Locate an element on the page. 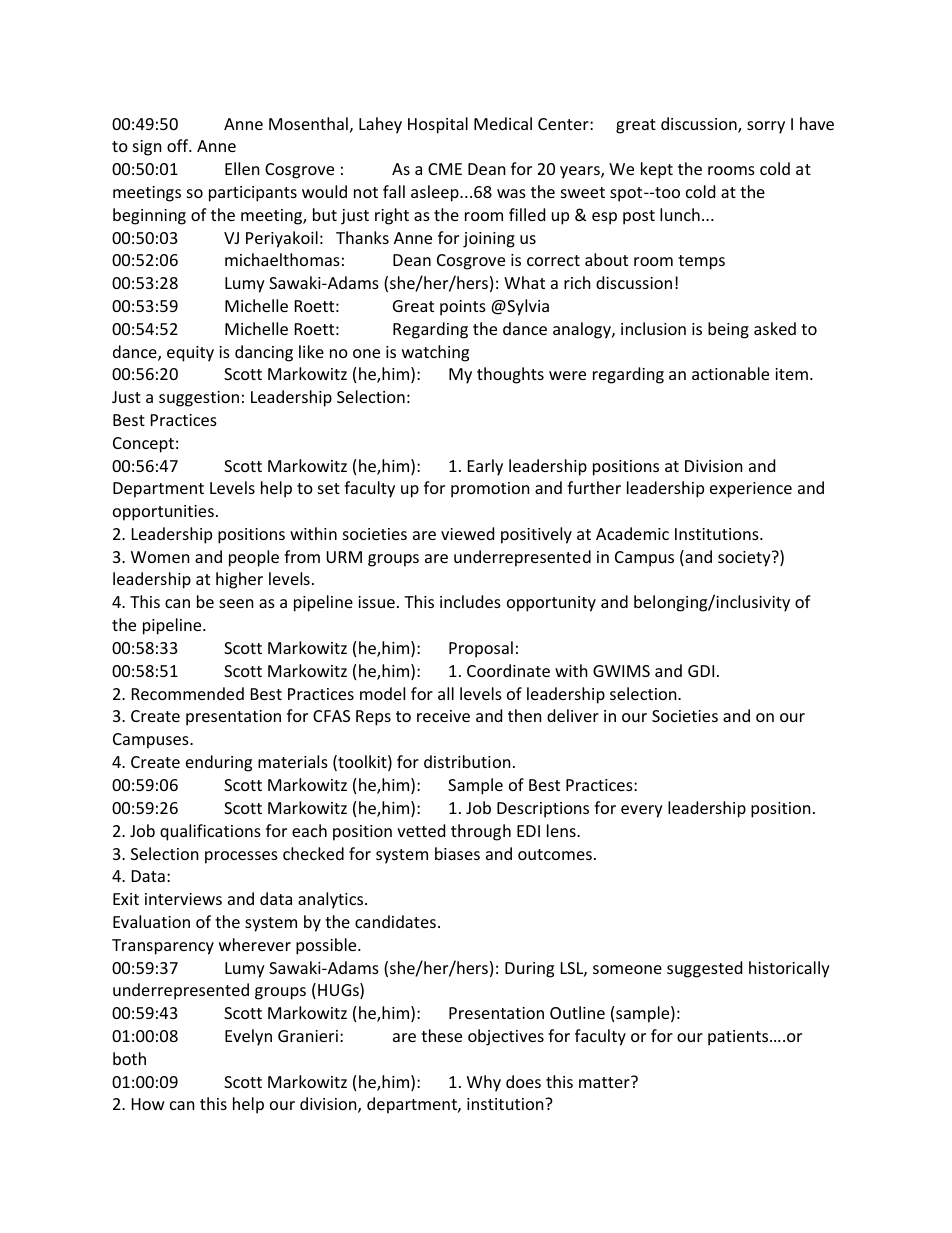  sorry is located at coordinates (766, 127).
